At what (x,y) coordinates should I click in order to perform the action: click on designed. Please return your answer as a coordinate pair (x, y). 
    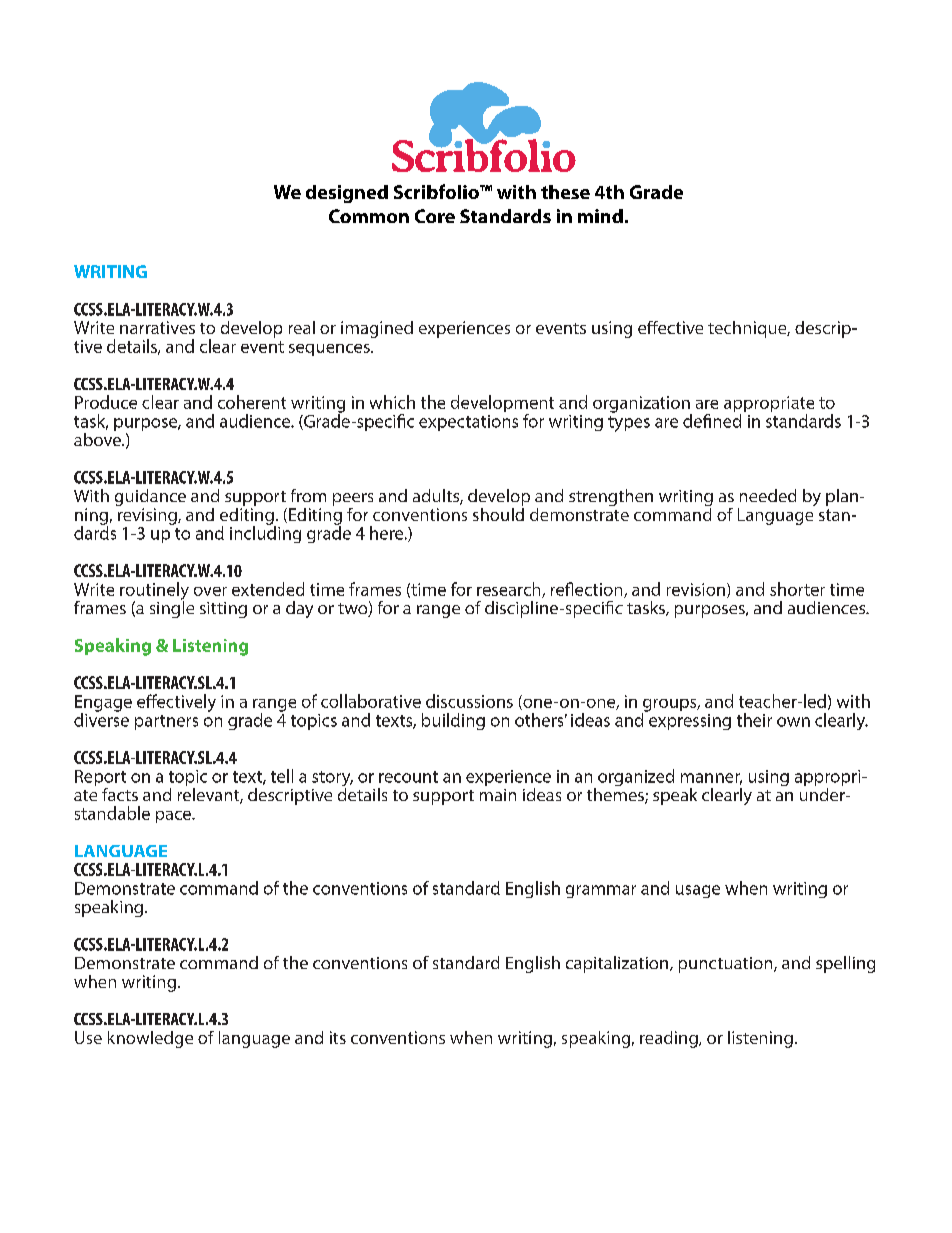
    Looking at the image, I should click on (347, 194).
